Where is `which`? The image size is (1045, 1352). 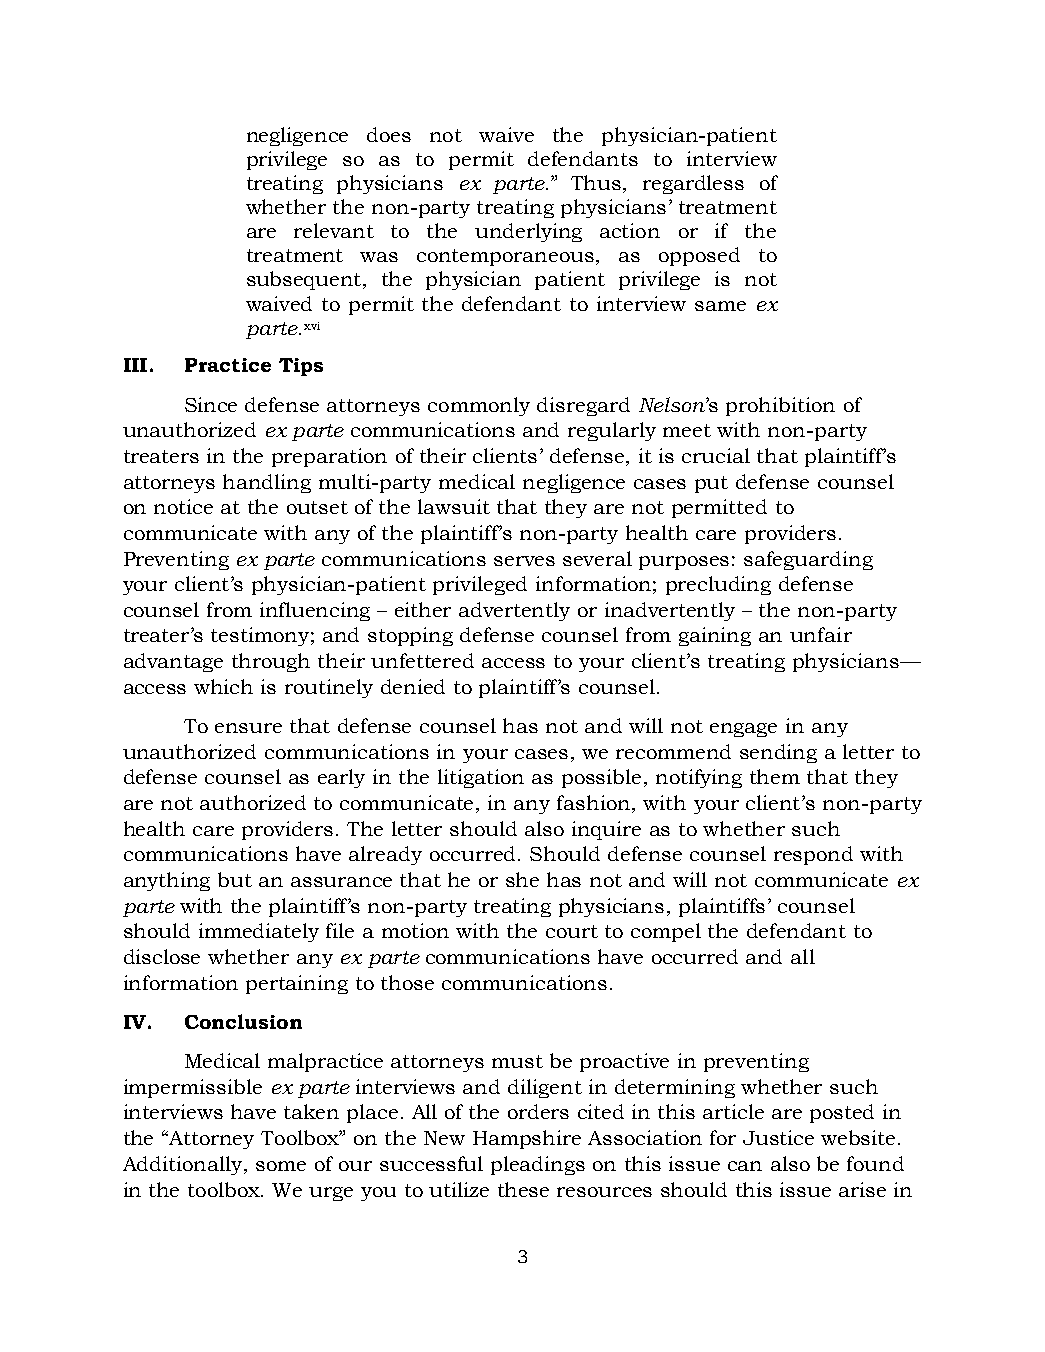
which is located at coordinates (223, 686).
